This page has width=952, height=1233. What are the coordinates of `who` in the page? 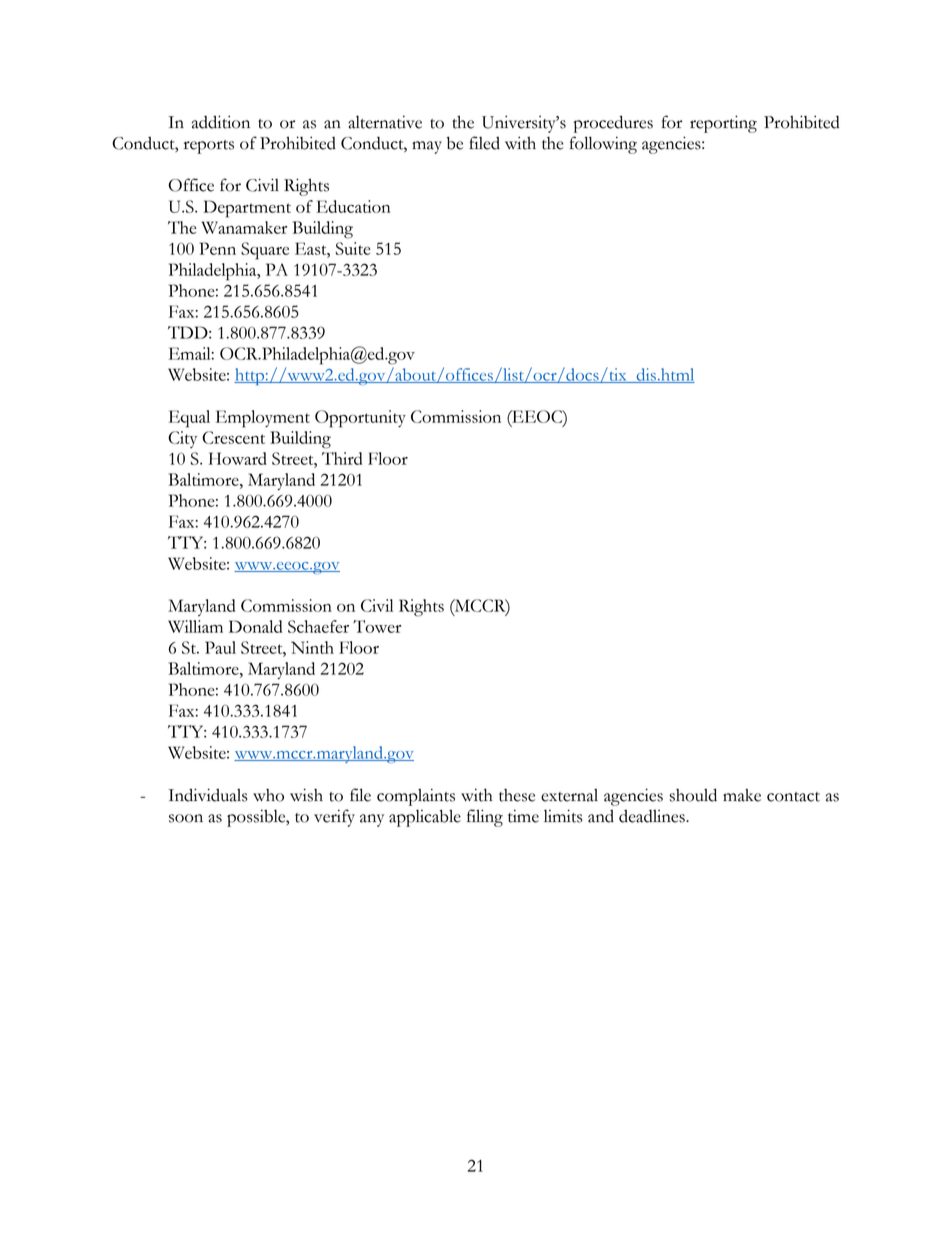 It's located at (268, 795).
